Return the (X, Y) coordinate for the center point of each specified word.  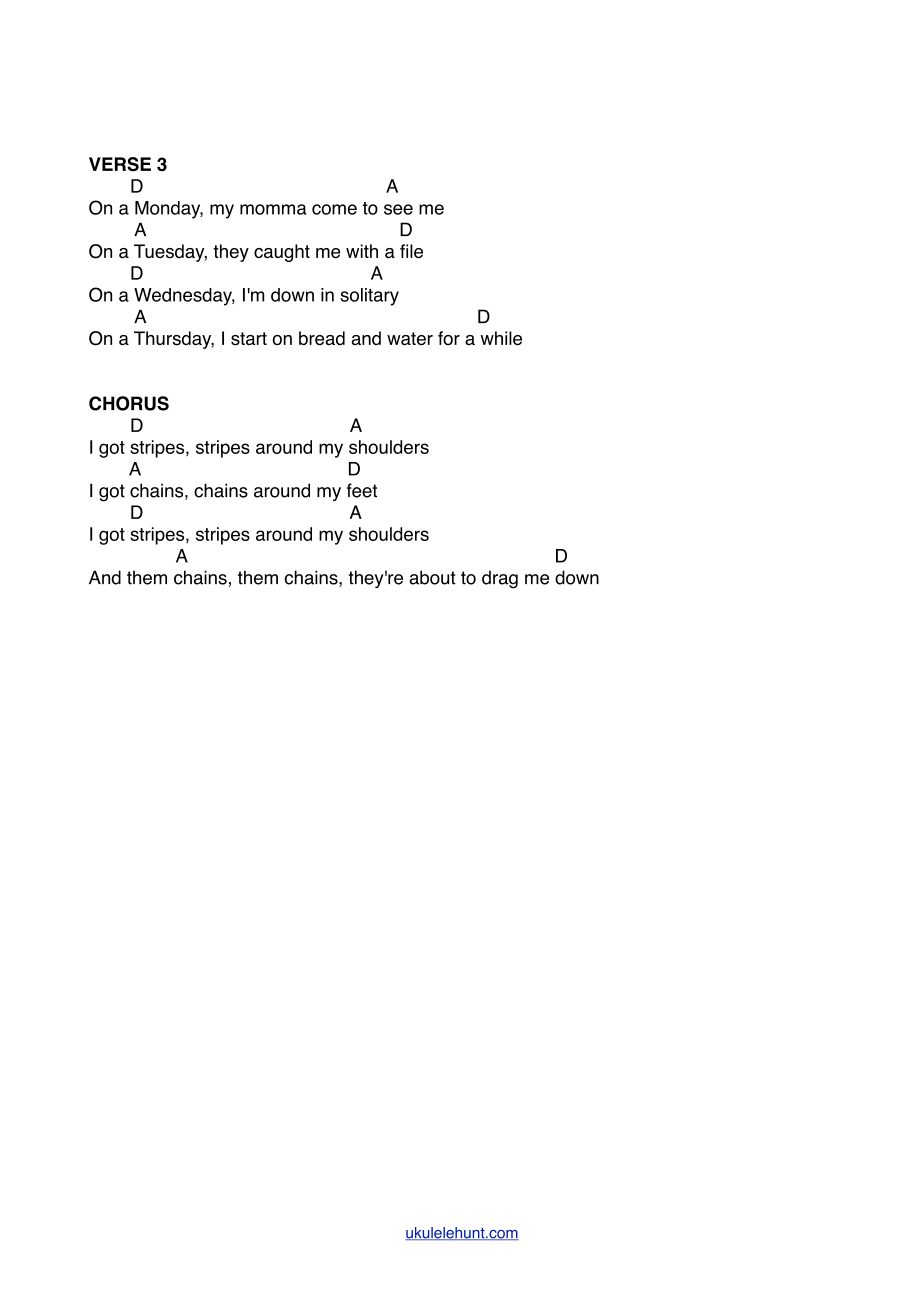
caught (282, 253)
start (249, 339)
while (501, 338)
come (334, 209)
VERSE (120, 164)
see (398, 209)
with (362, 251)
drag (500, 579)
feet (362, 490)
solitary (369, 297)
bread (322, 338)
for (449, 338)
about (432, 577)
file (411, 251)
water (410, 339)
